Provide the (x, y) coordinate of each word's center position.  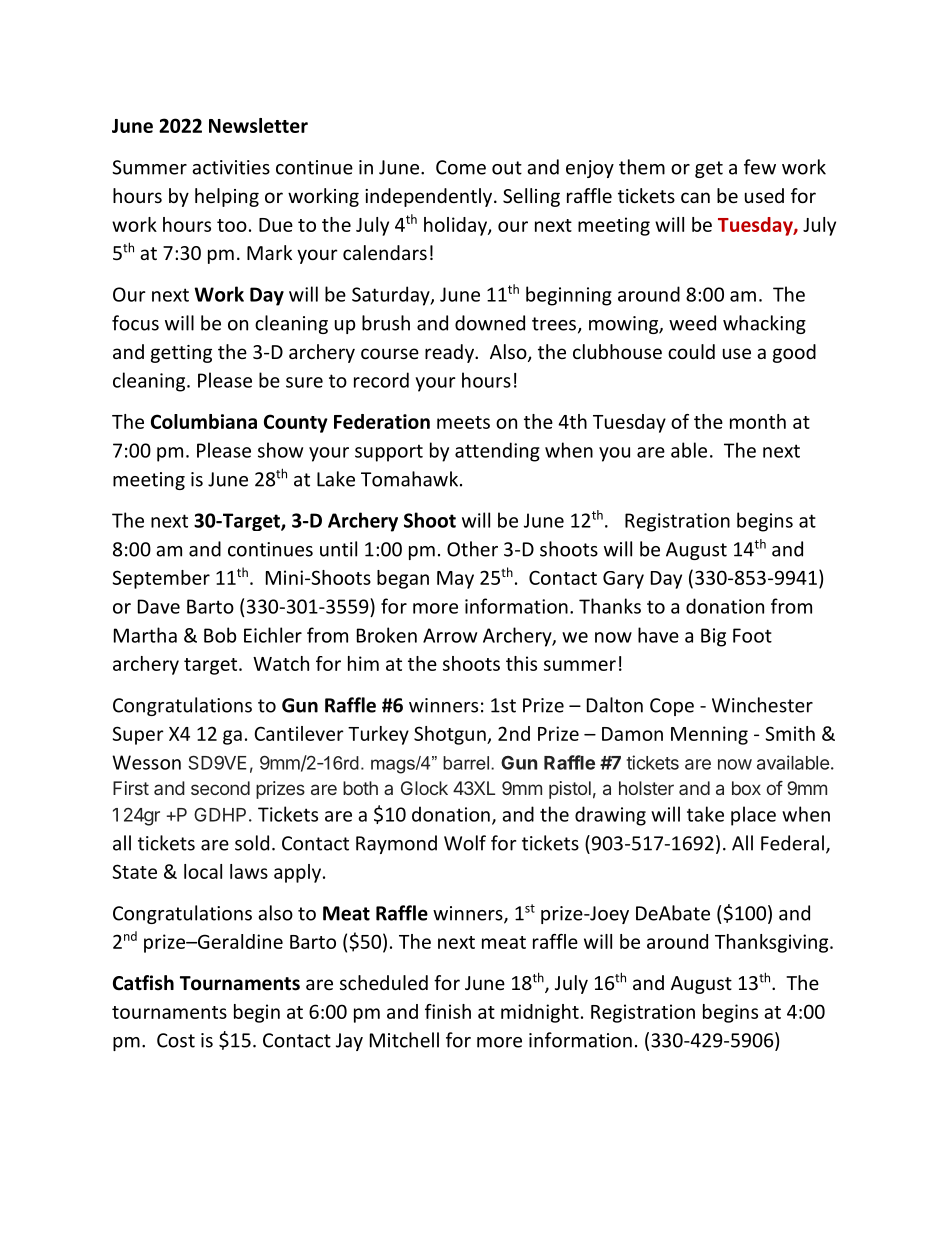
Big (713, 637)
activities (231, 167)
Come (461, 167)
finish (448, 1011)
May (455, 580)
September (161, 579)
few (760, 167)
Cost (176, 1040)
